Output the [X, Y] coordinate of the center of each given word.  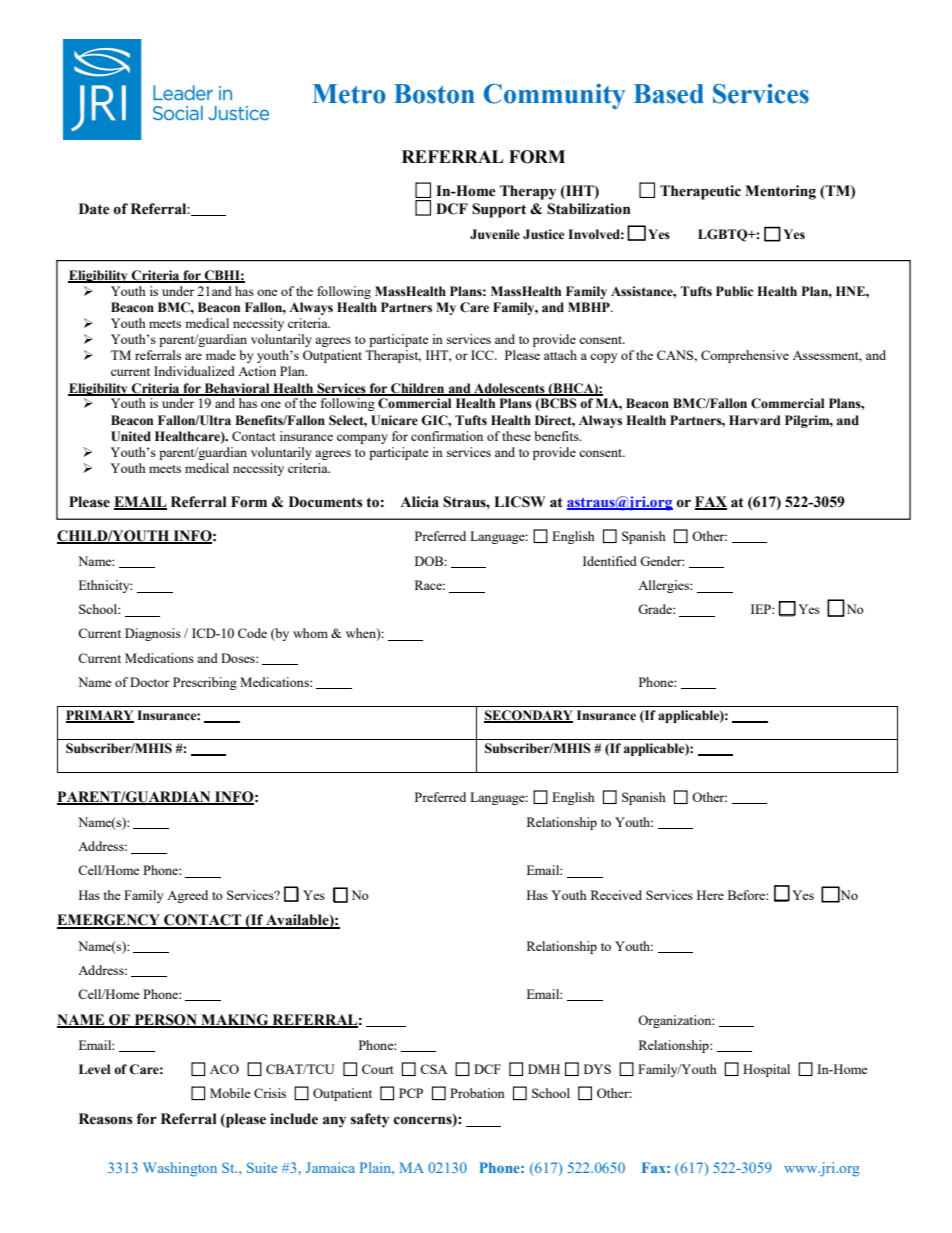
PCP [411, 1093]
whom [310, 633]
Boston [434, 94]
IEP [762, 609]
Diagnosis [153, 634]
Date [94, 209]
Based [669, 94]
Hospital [766, 1070]
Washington [180, 1169]
